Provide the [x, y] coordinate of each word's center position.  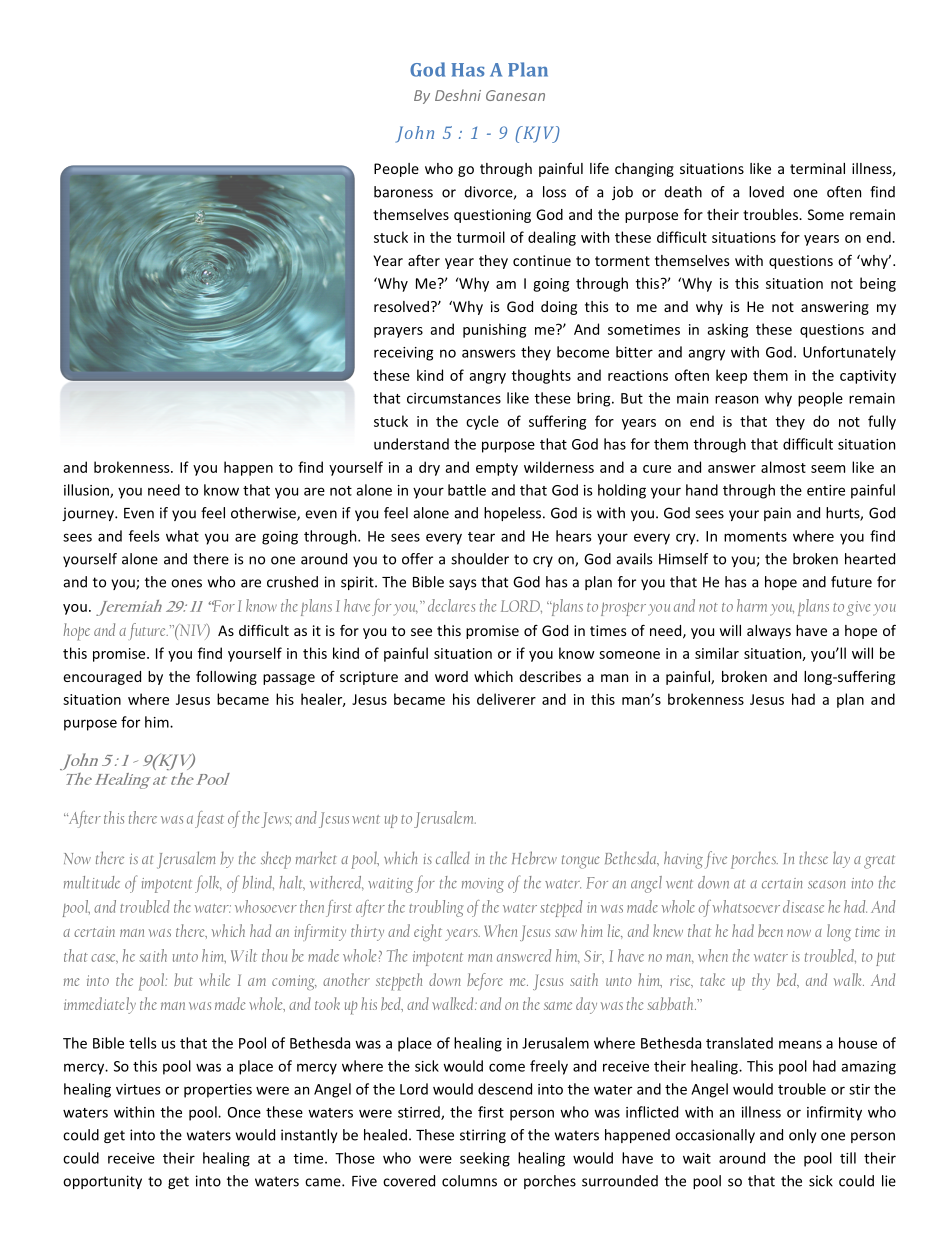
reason [736, 399]
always [769, 632]
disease [803, 906]
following [226, 678]
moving [483, 885]
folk [208, 884]
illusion [87, 491]
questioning [492, 216]
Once [244, 1112]
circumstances [454, 398]
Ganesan [515, 95]
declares [451, 605]
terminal [817, 168]
